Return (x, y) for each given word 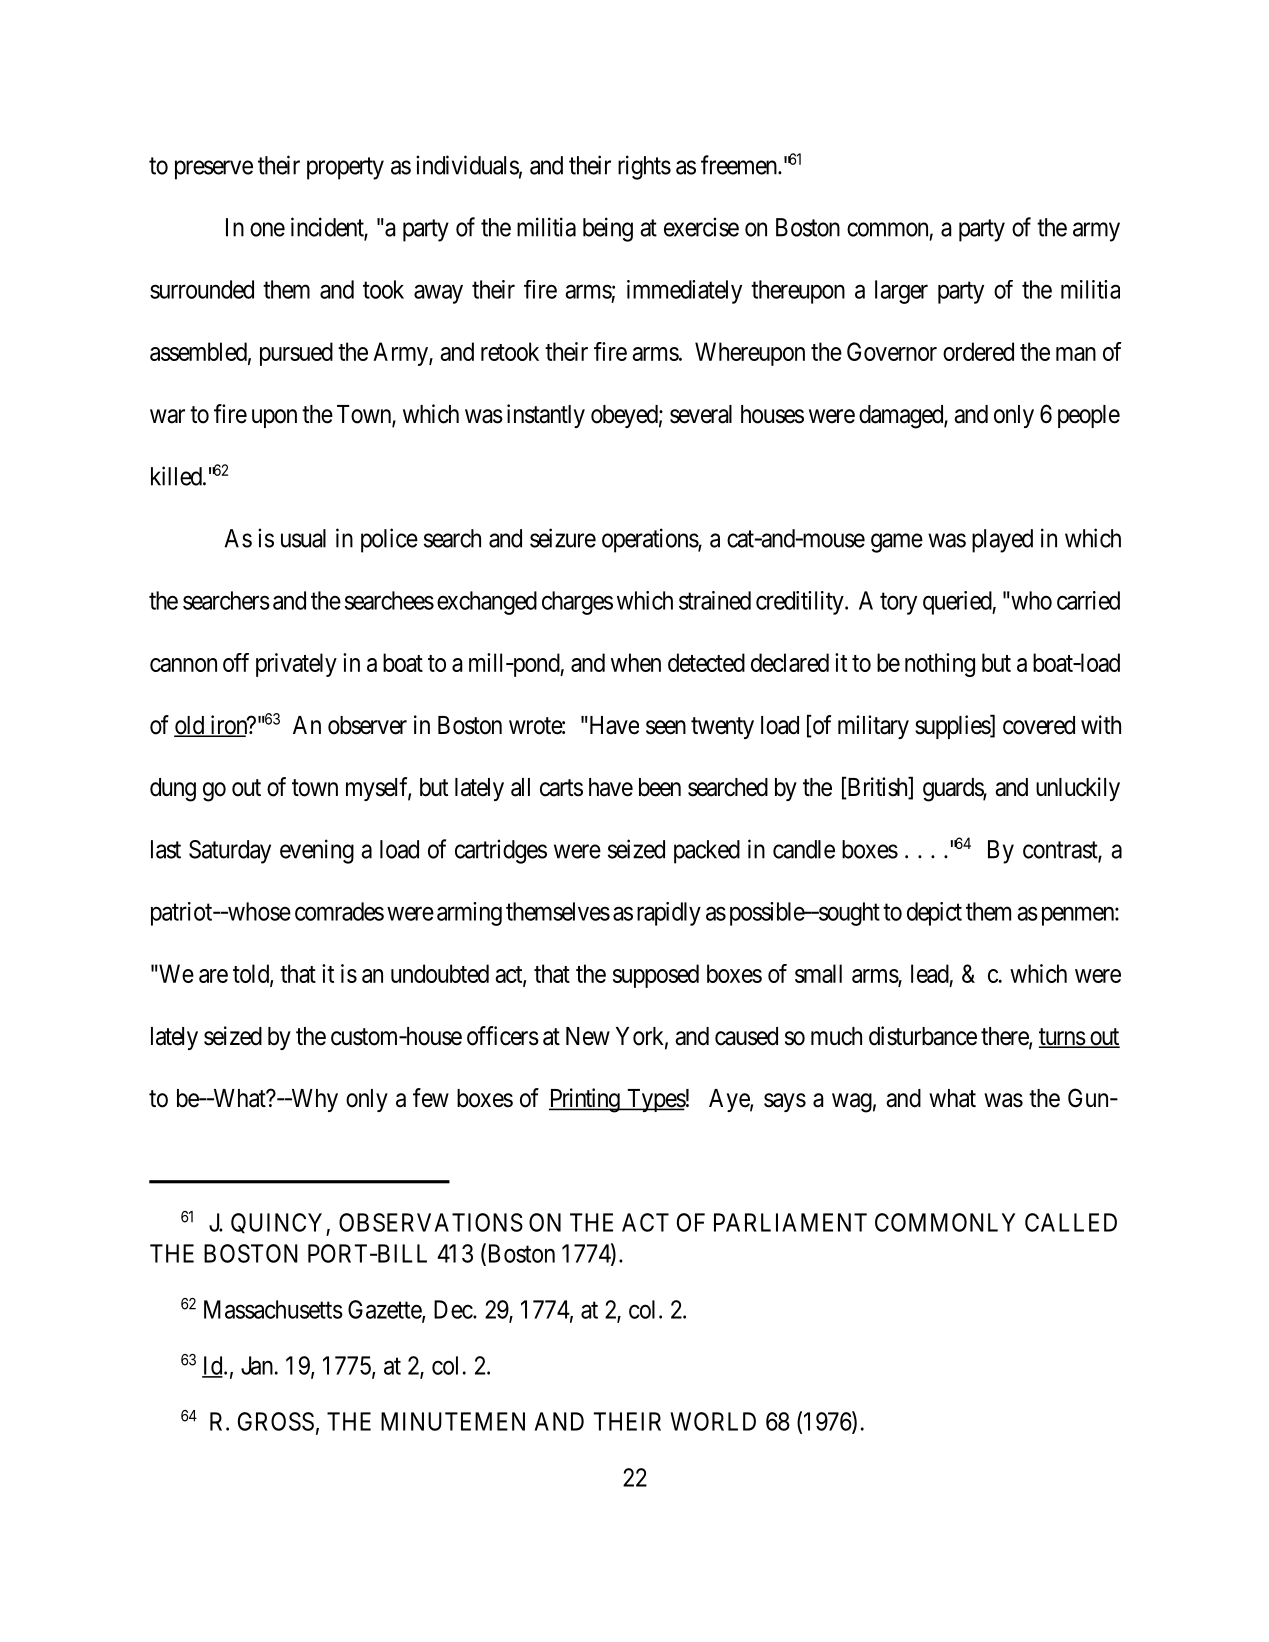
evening (317, 851)
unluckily (1078, 789)
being (608, 229)
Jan (257, 1365)
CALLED (1071, 1222)
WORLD (713, 1421)
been (660, 787)
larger (901, 292)
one (267, 229)
